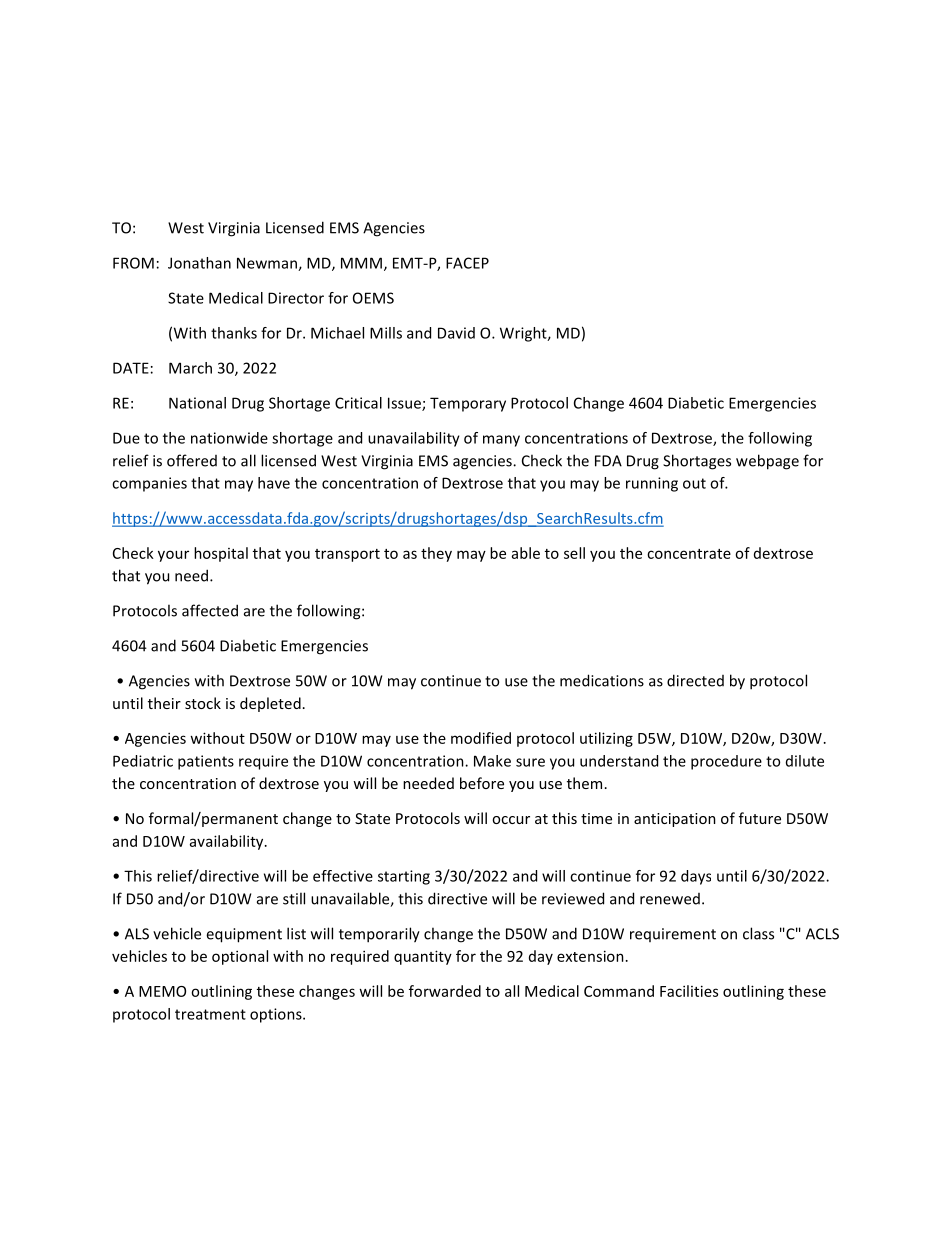 The height and width of the image is (1233, 952). What do you see at coordinates (652, 484) in the image?
I see `running` at bounding box center [652, 484].
